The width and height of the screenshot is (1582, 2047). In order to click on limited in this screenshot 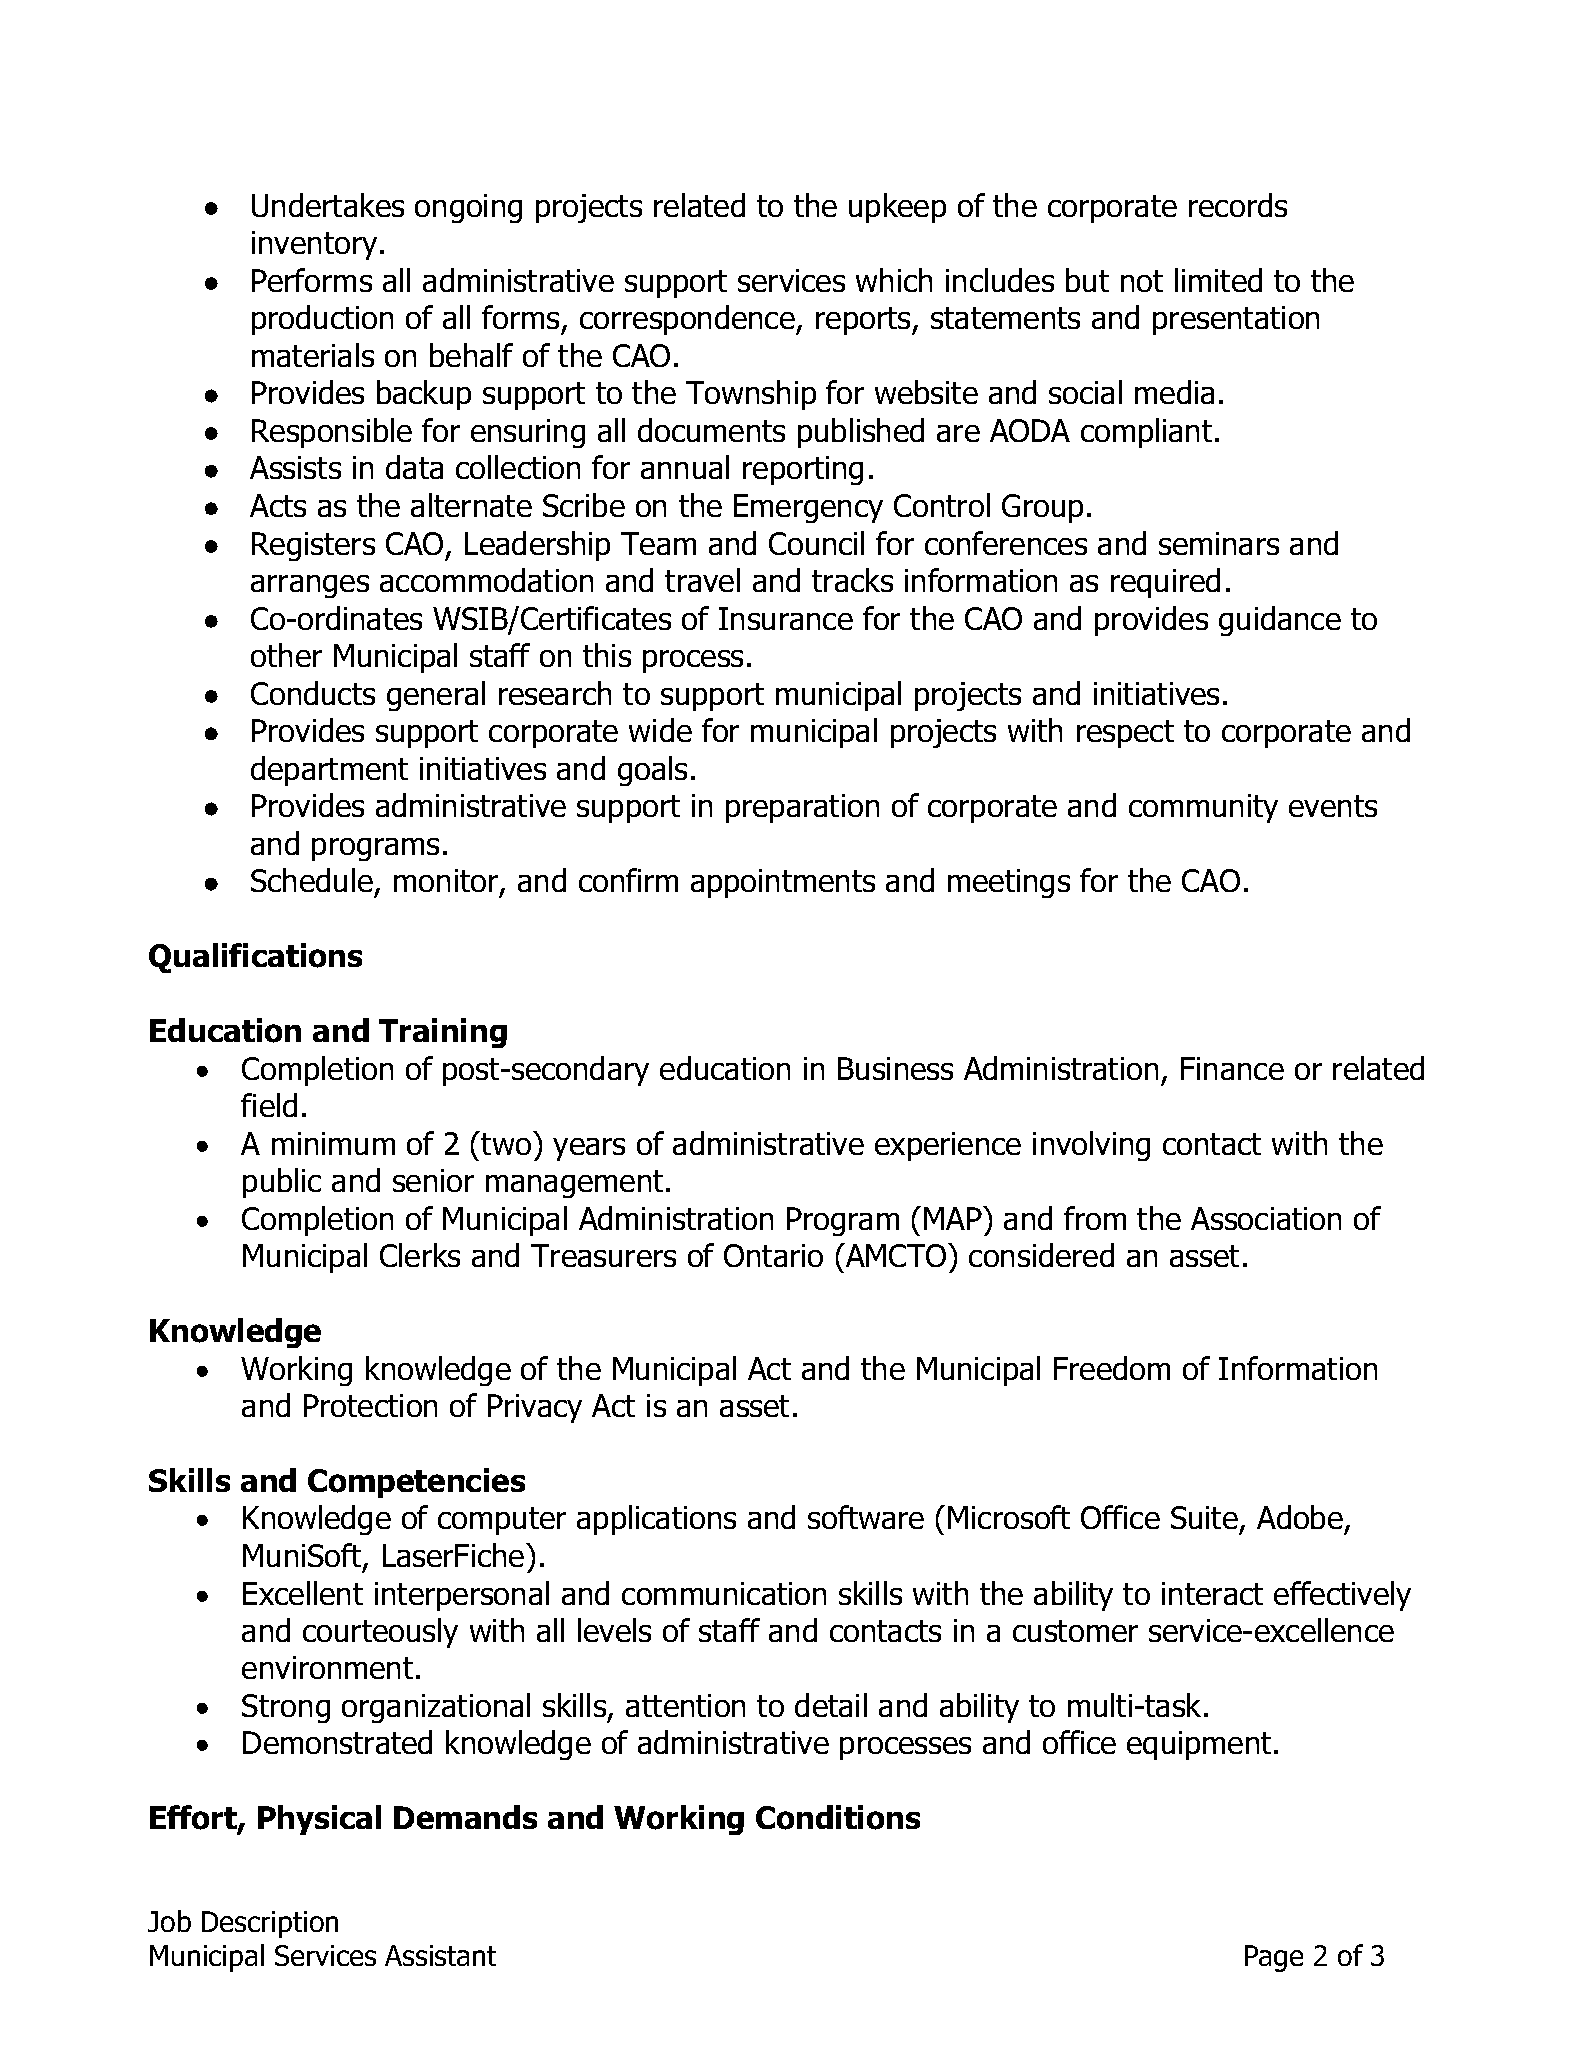, I will do `click(1218, 280)`.
